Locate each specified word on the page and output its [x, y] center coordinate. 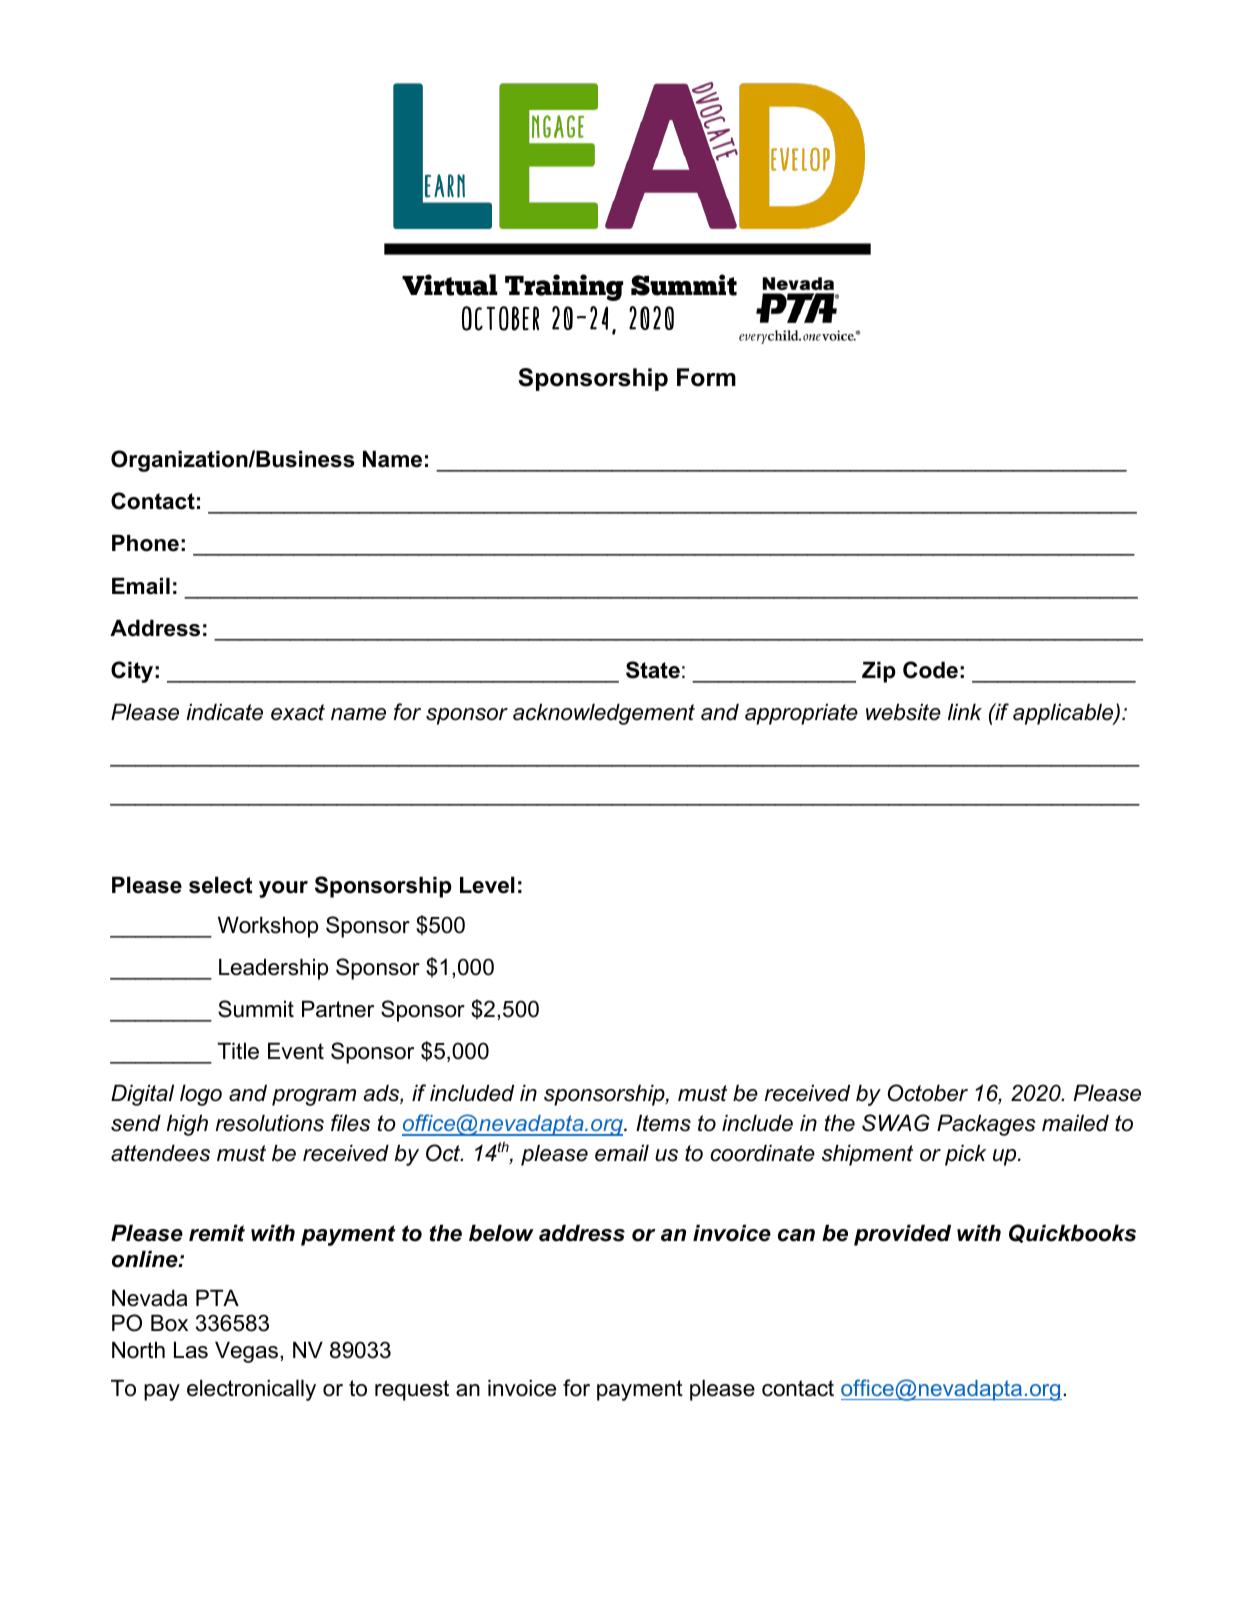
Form [706, 377]
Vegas [248, 1352]
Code [930, 670]
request [412, 1390]
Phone [145, 543]
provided [902, 1235]
